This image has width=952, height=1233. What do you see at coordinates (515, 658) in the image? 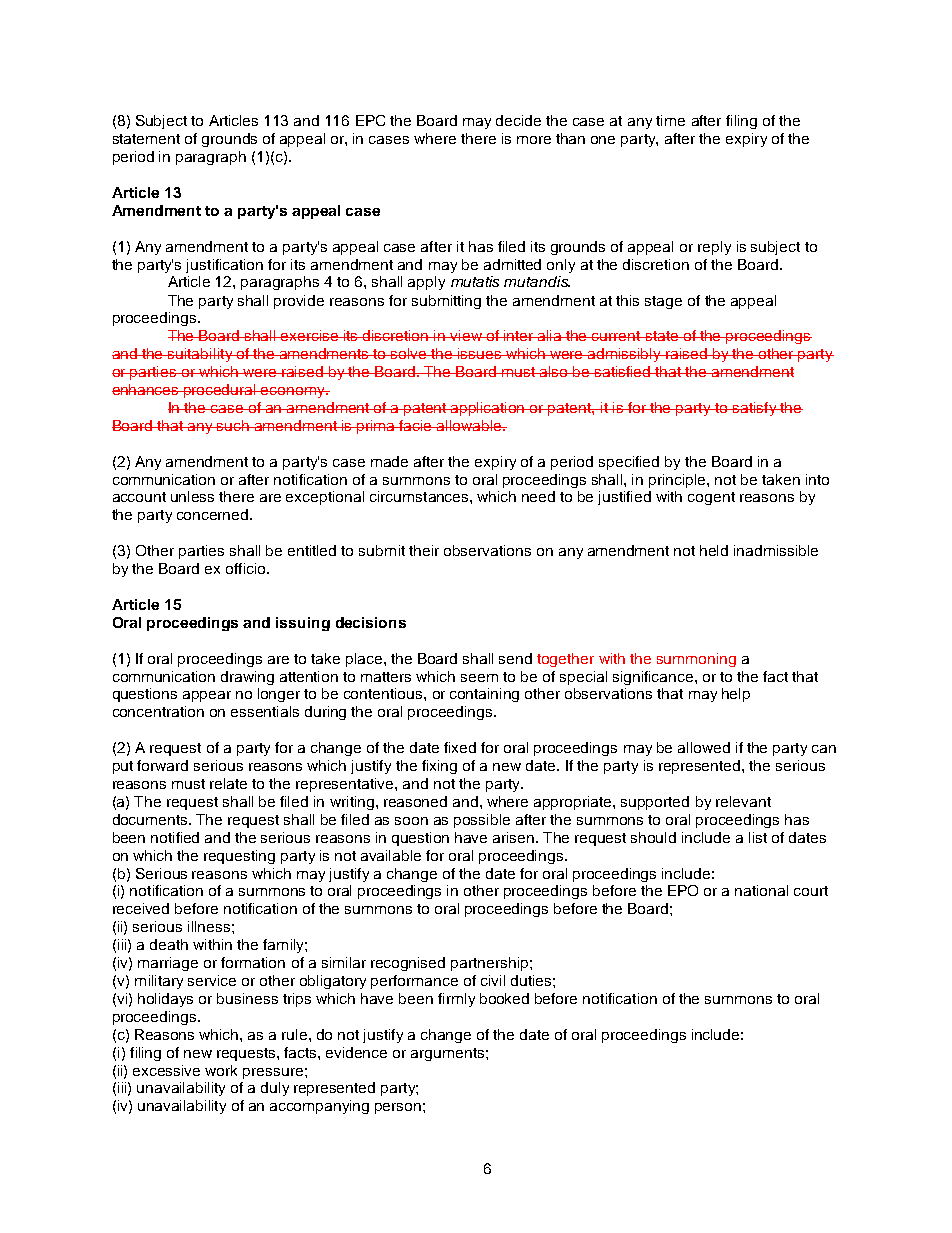
I see `send` at bounding box center [515, 658].
